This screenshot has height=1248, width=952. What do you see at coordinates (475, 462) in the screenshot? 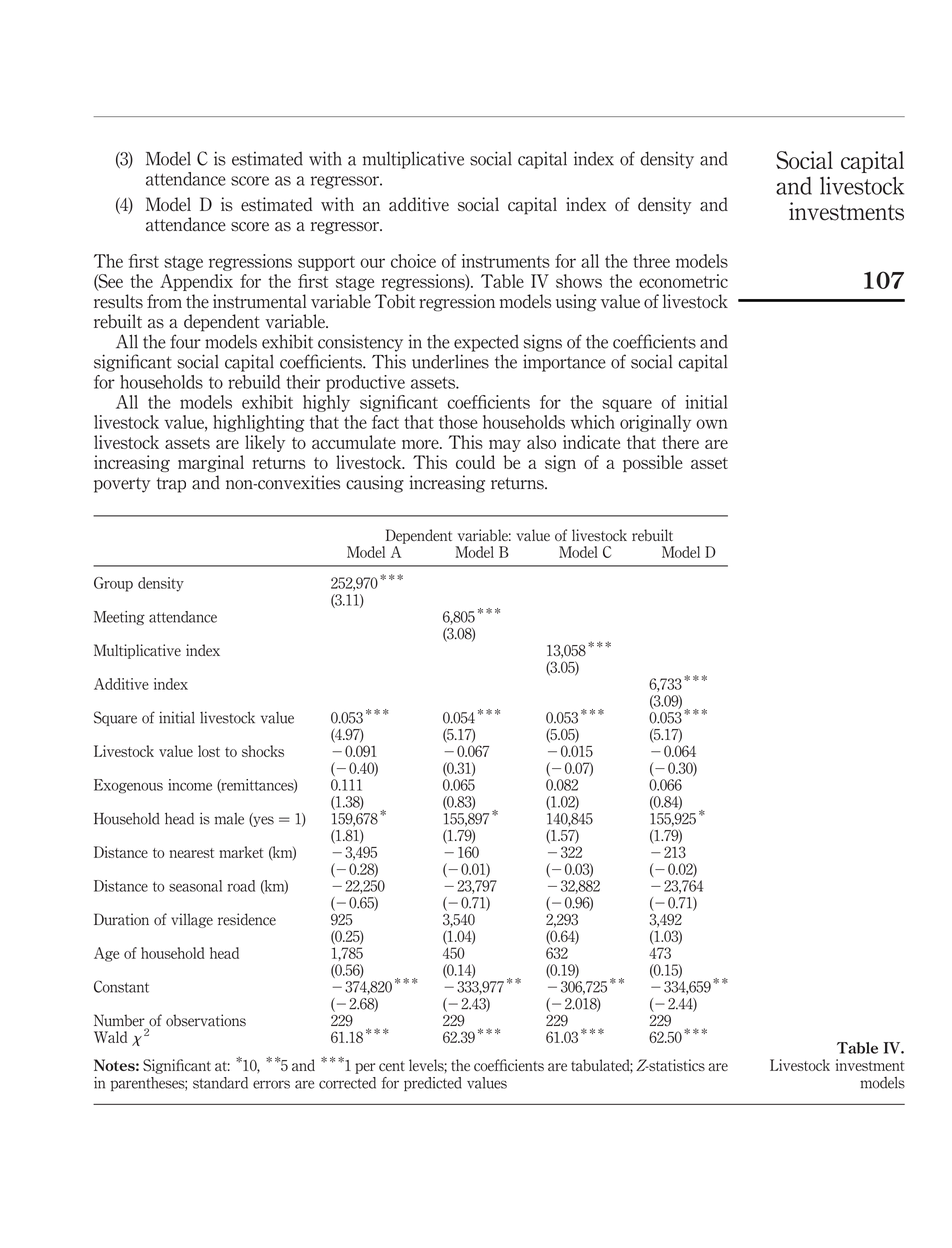
I see `could` at bounding box center [475, 462].
